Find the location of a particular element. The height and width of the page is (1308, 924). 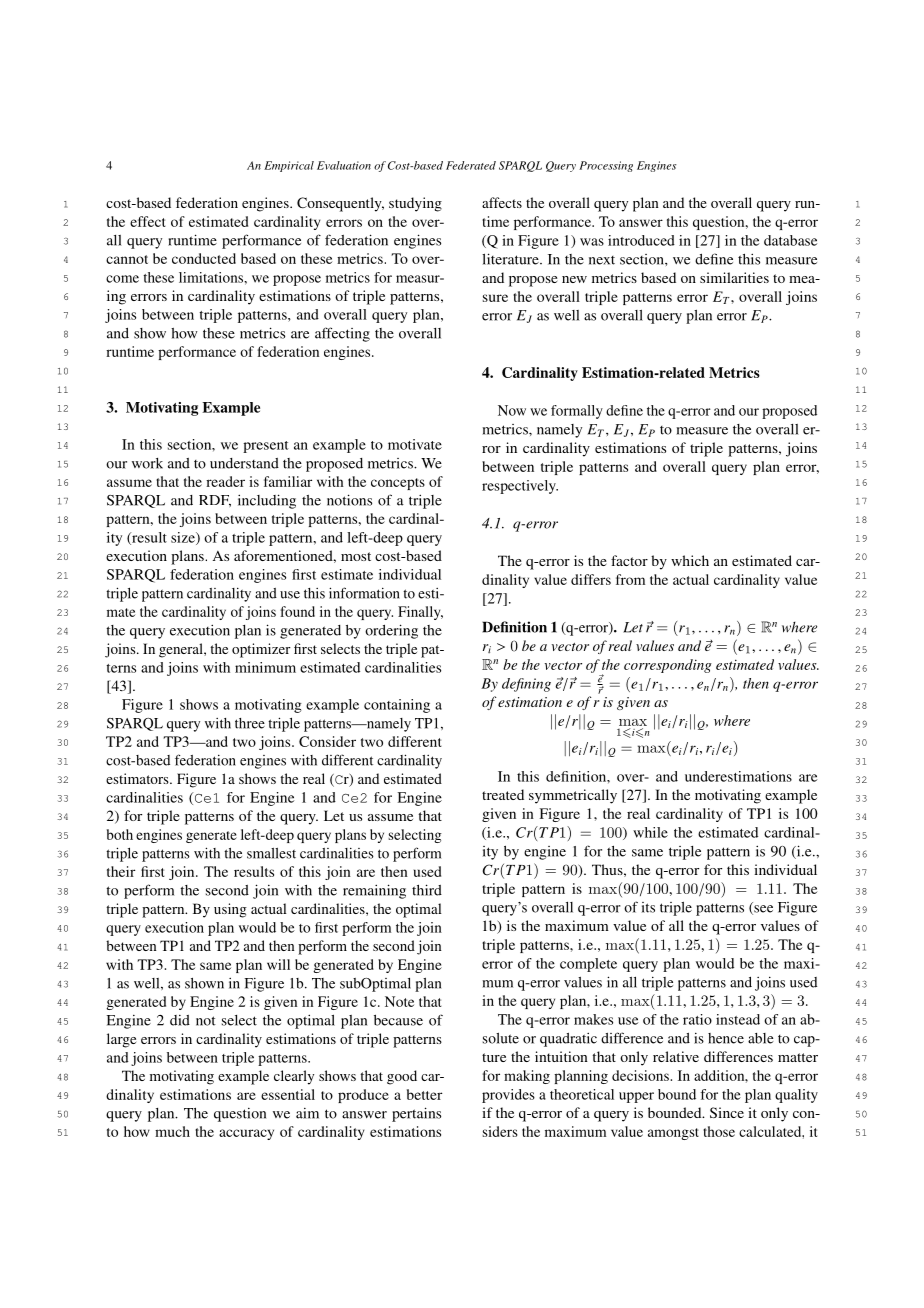

respectively is located at coordinates (520, 487).
